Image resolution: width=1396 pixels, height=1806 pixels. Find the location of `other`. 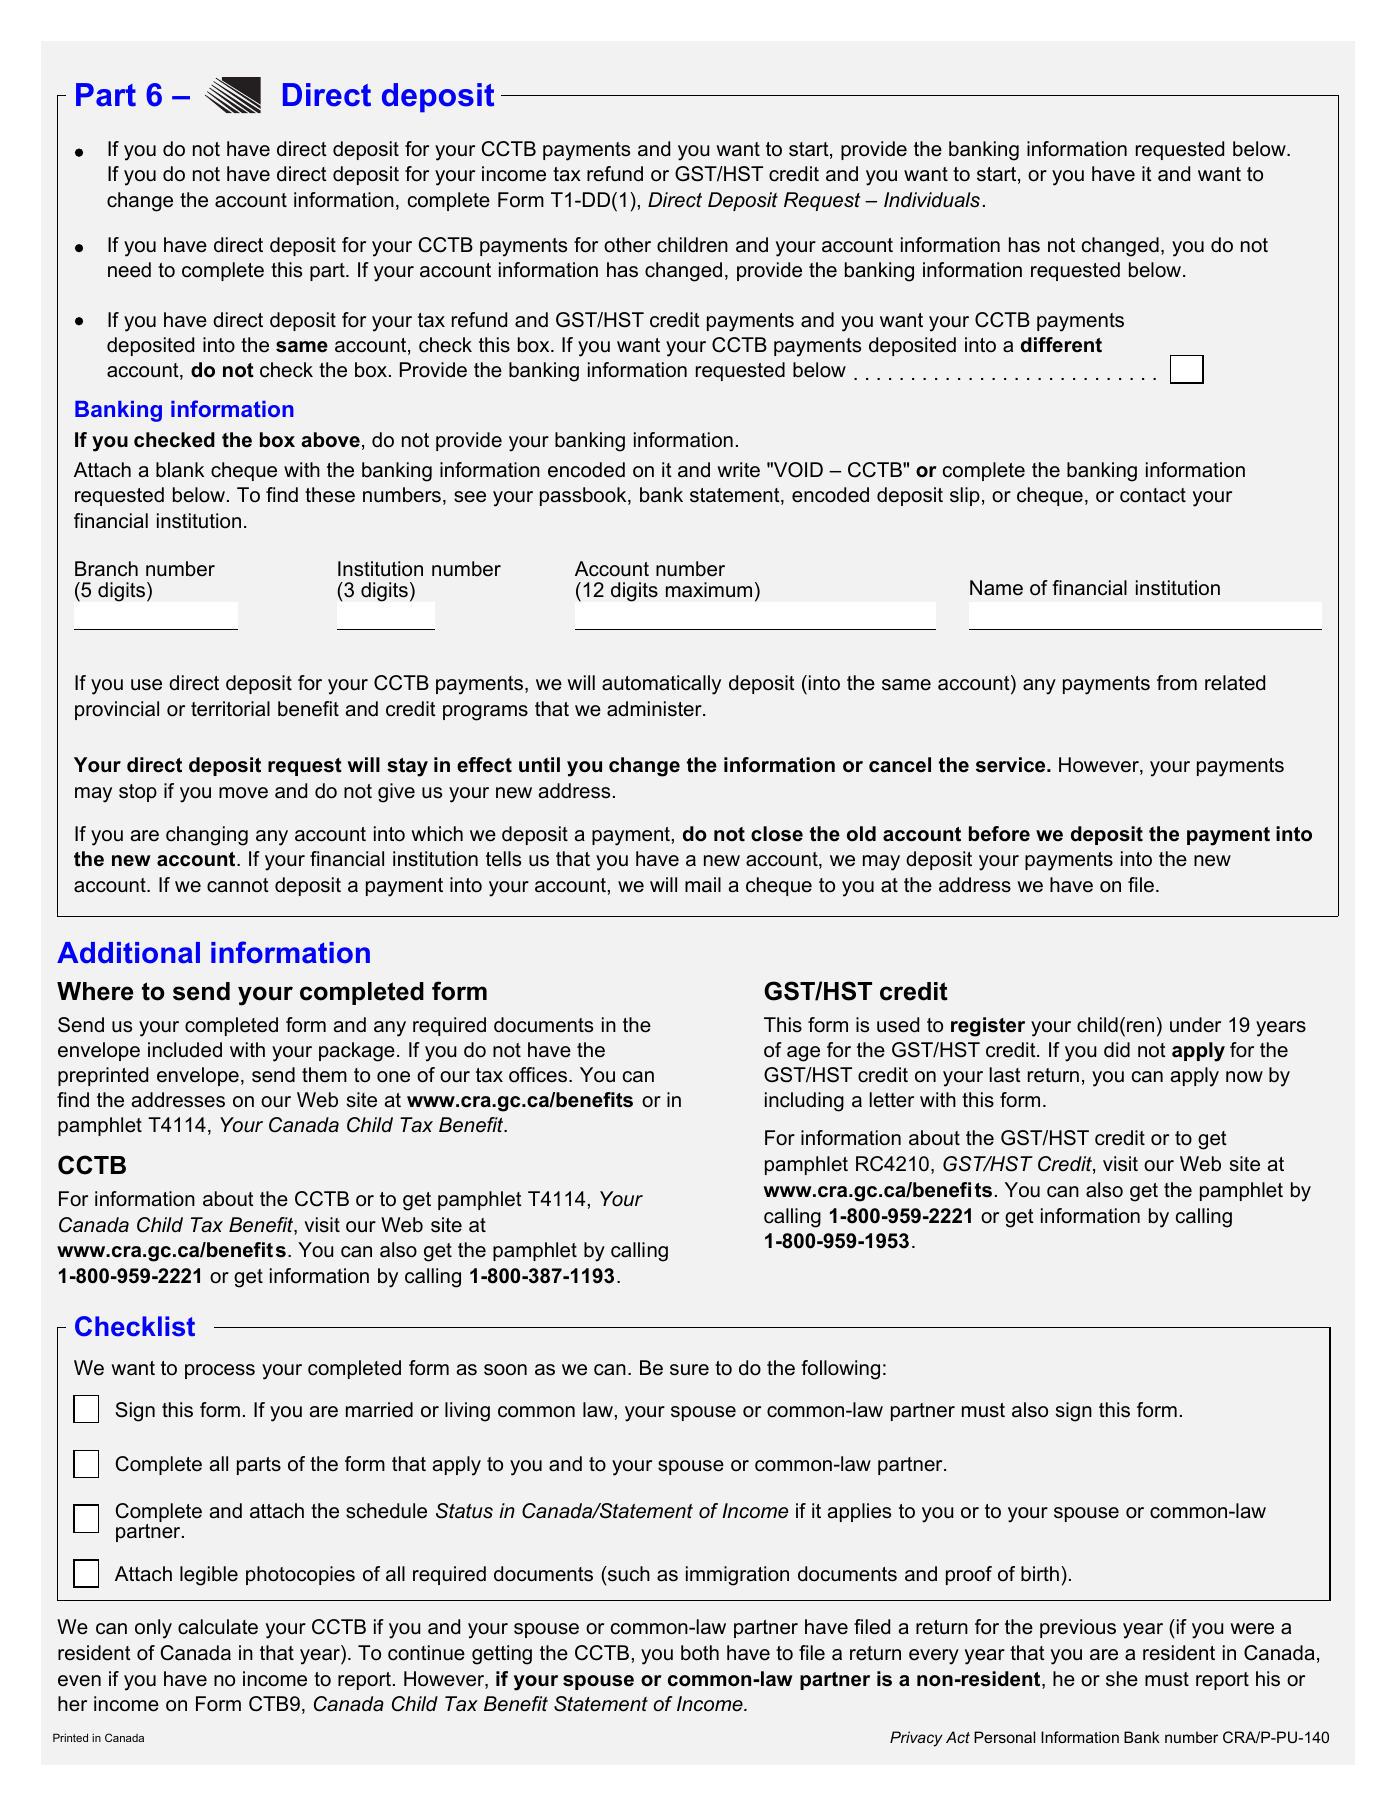

other is located at coordinates (627, 245).
